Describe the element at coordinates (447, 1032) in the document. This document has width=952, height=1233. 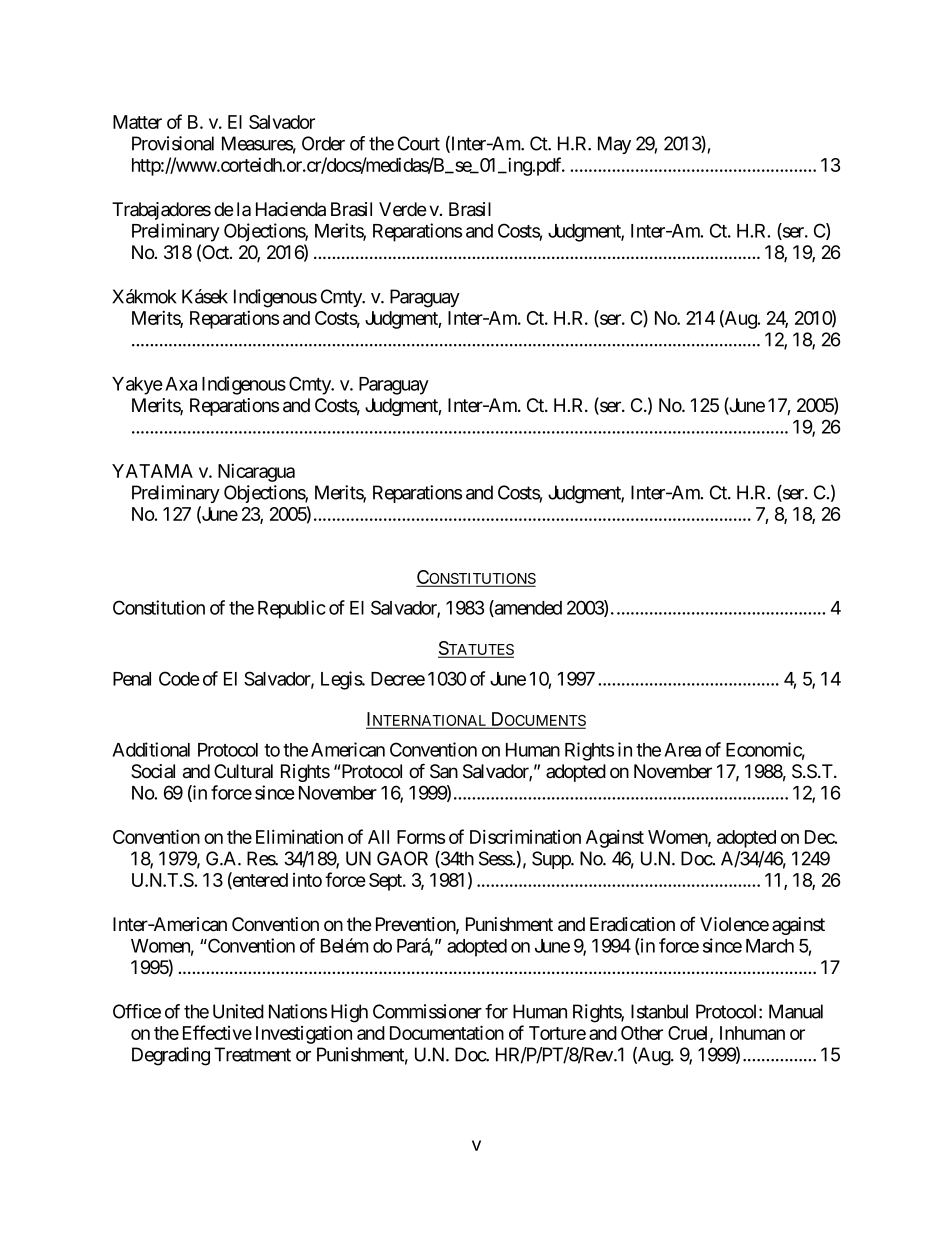
I see `Documentation` at that location.
